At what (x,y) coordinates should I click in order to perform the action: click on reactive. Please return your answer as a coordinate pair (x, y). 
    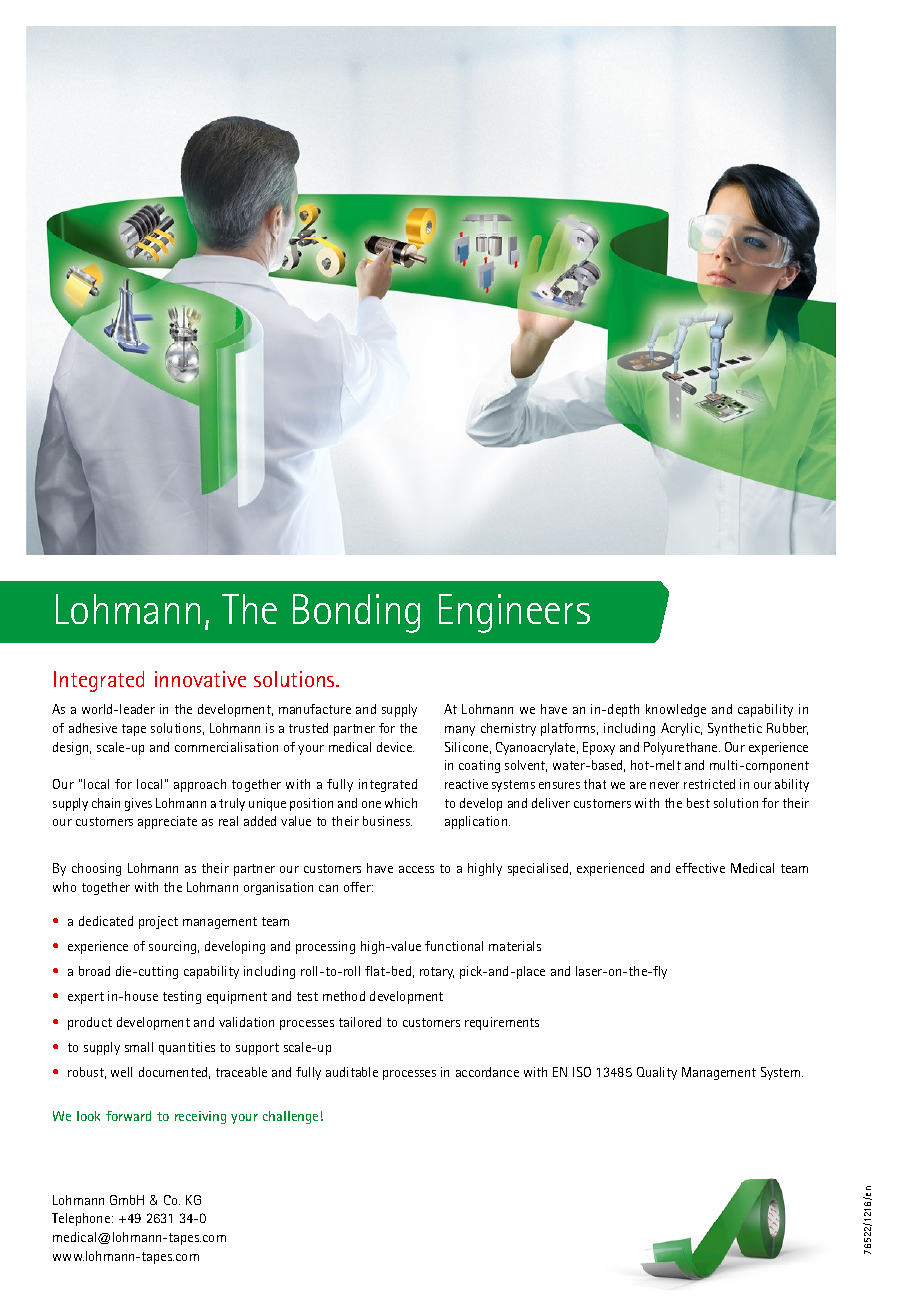
    Looking at the image, I should click on (466, 784).
